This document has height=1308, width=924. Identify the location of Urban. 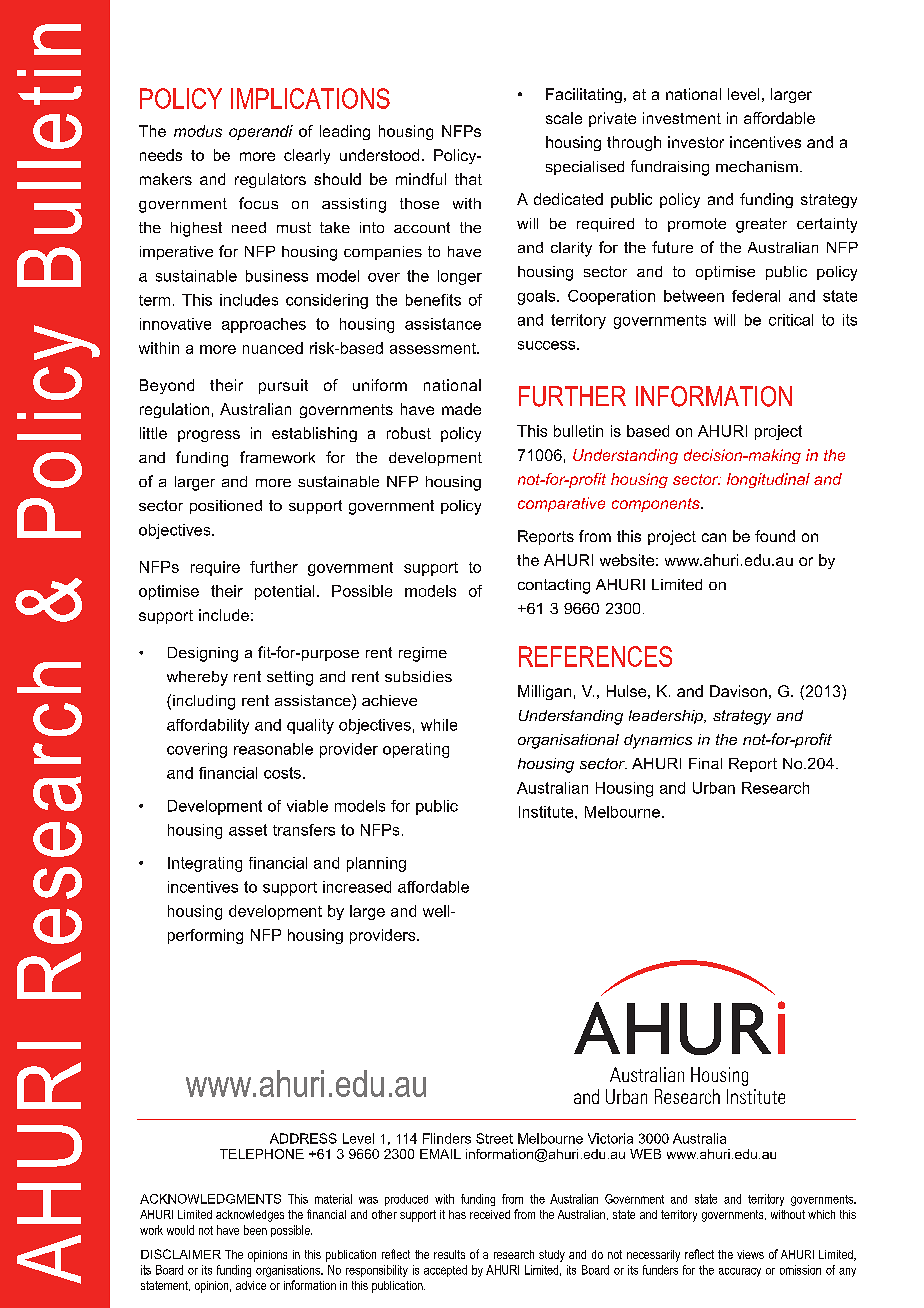
(714, 788).
